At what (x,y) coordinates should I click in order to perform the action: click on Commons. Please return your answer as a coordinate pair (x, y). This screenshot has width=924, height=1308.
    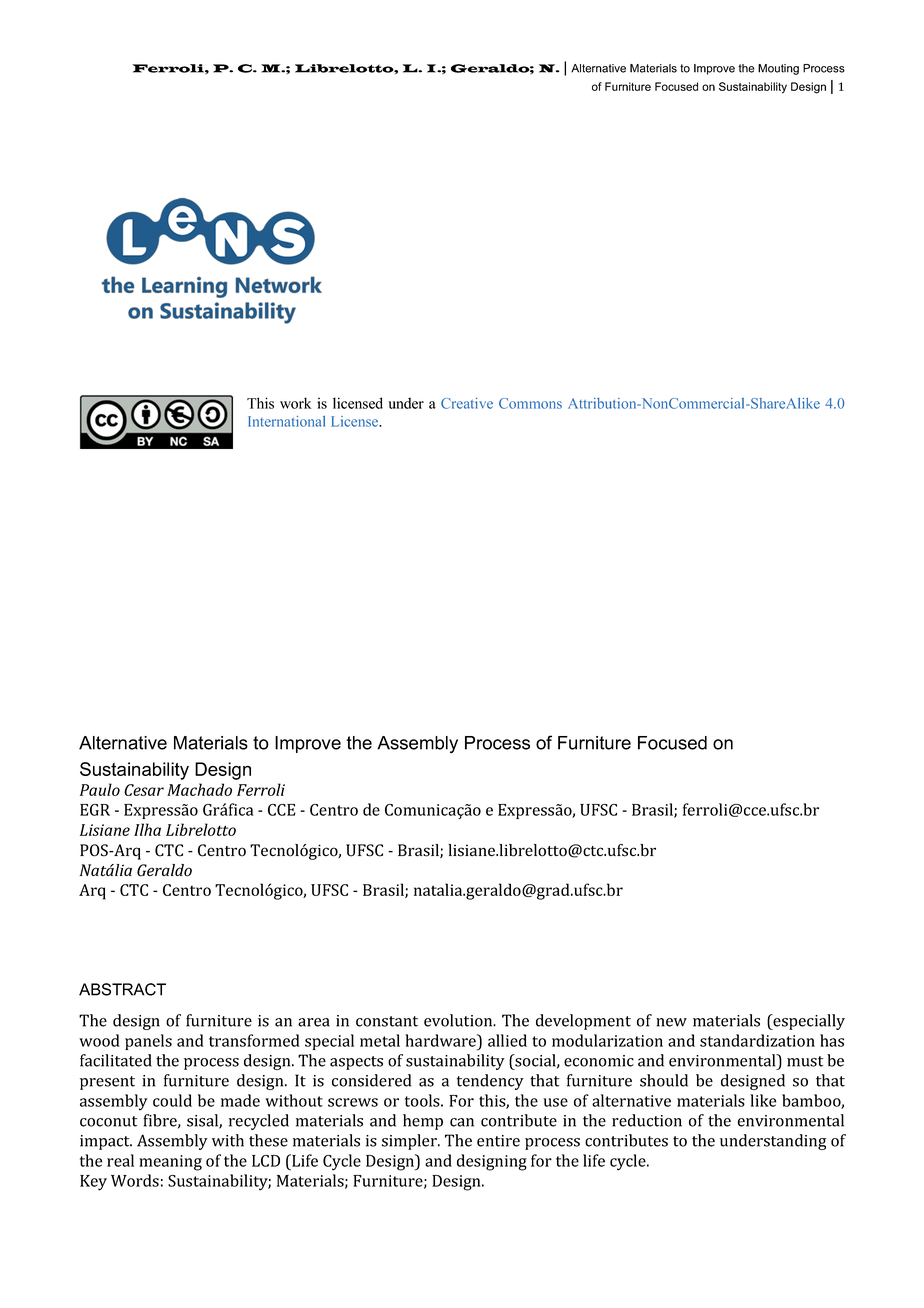
    Looking at the image, I should click on (530, 403).
